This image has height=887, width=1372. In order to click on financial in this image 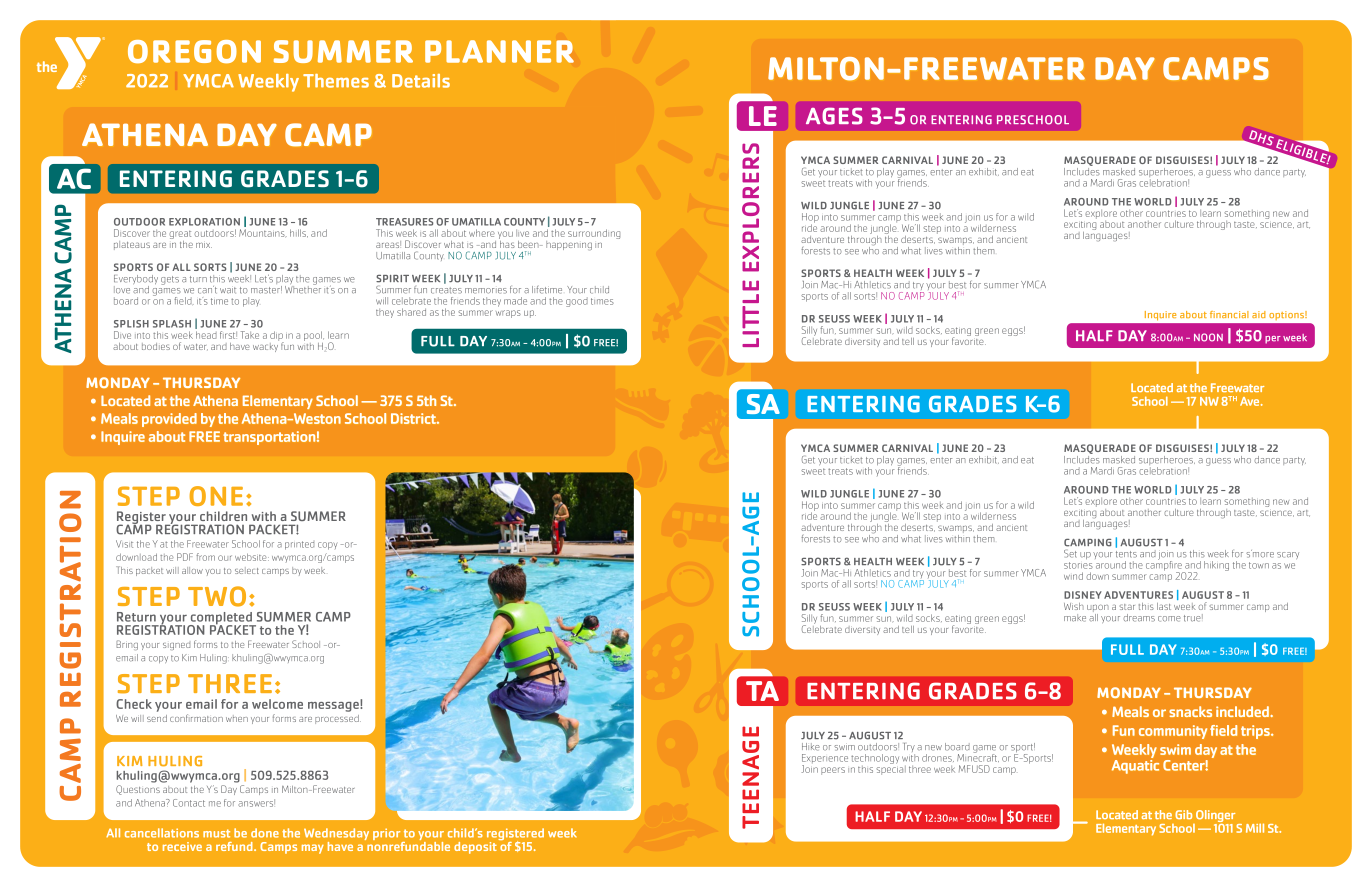, I will do `click(1229, 314)`.
